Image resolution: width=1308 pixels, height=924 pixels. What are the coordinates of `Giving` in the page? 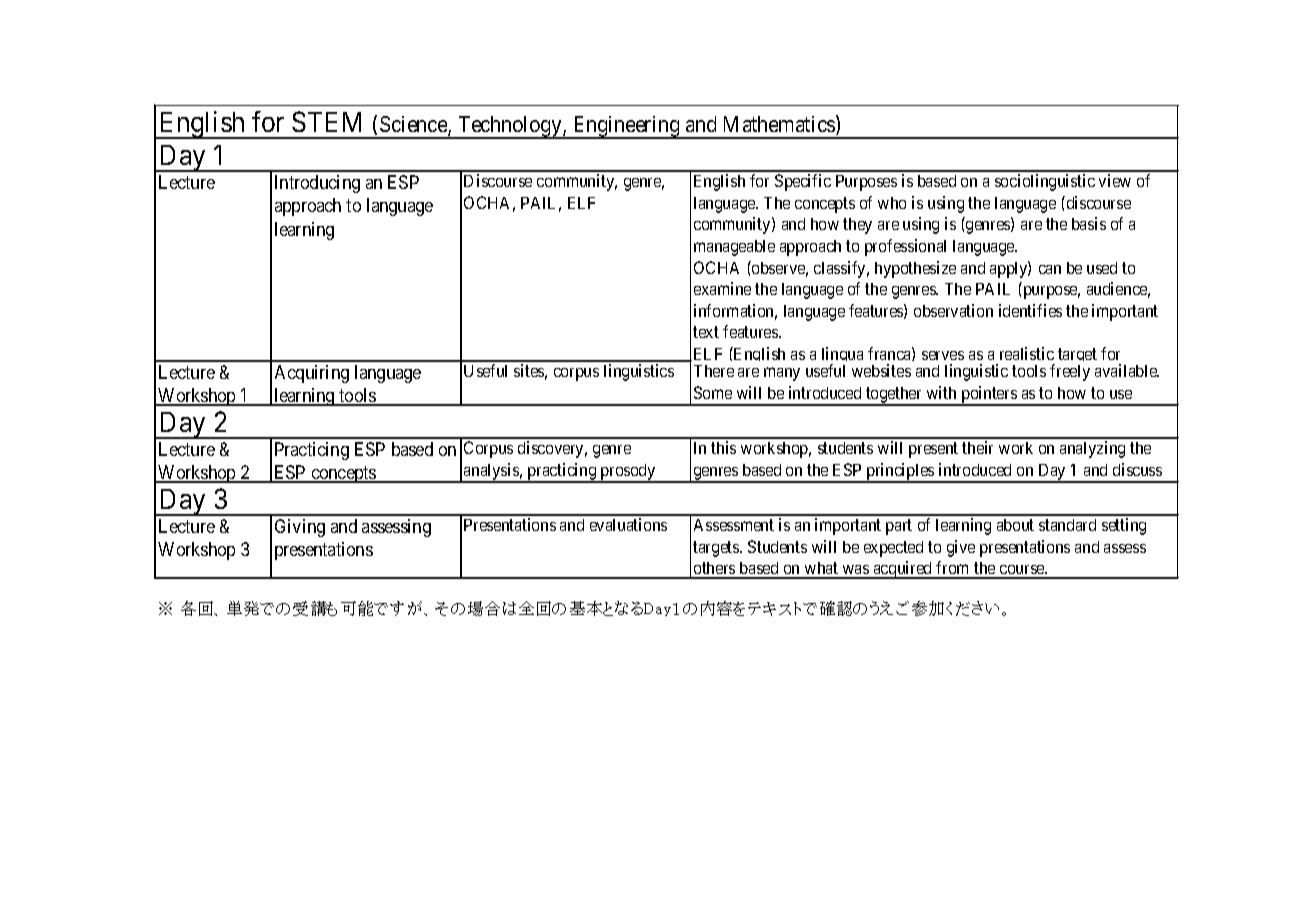 It's located at (300, 528).
